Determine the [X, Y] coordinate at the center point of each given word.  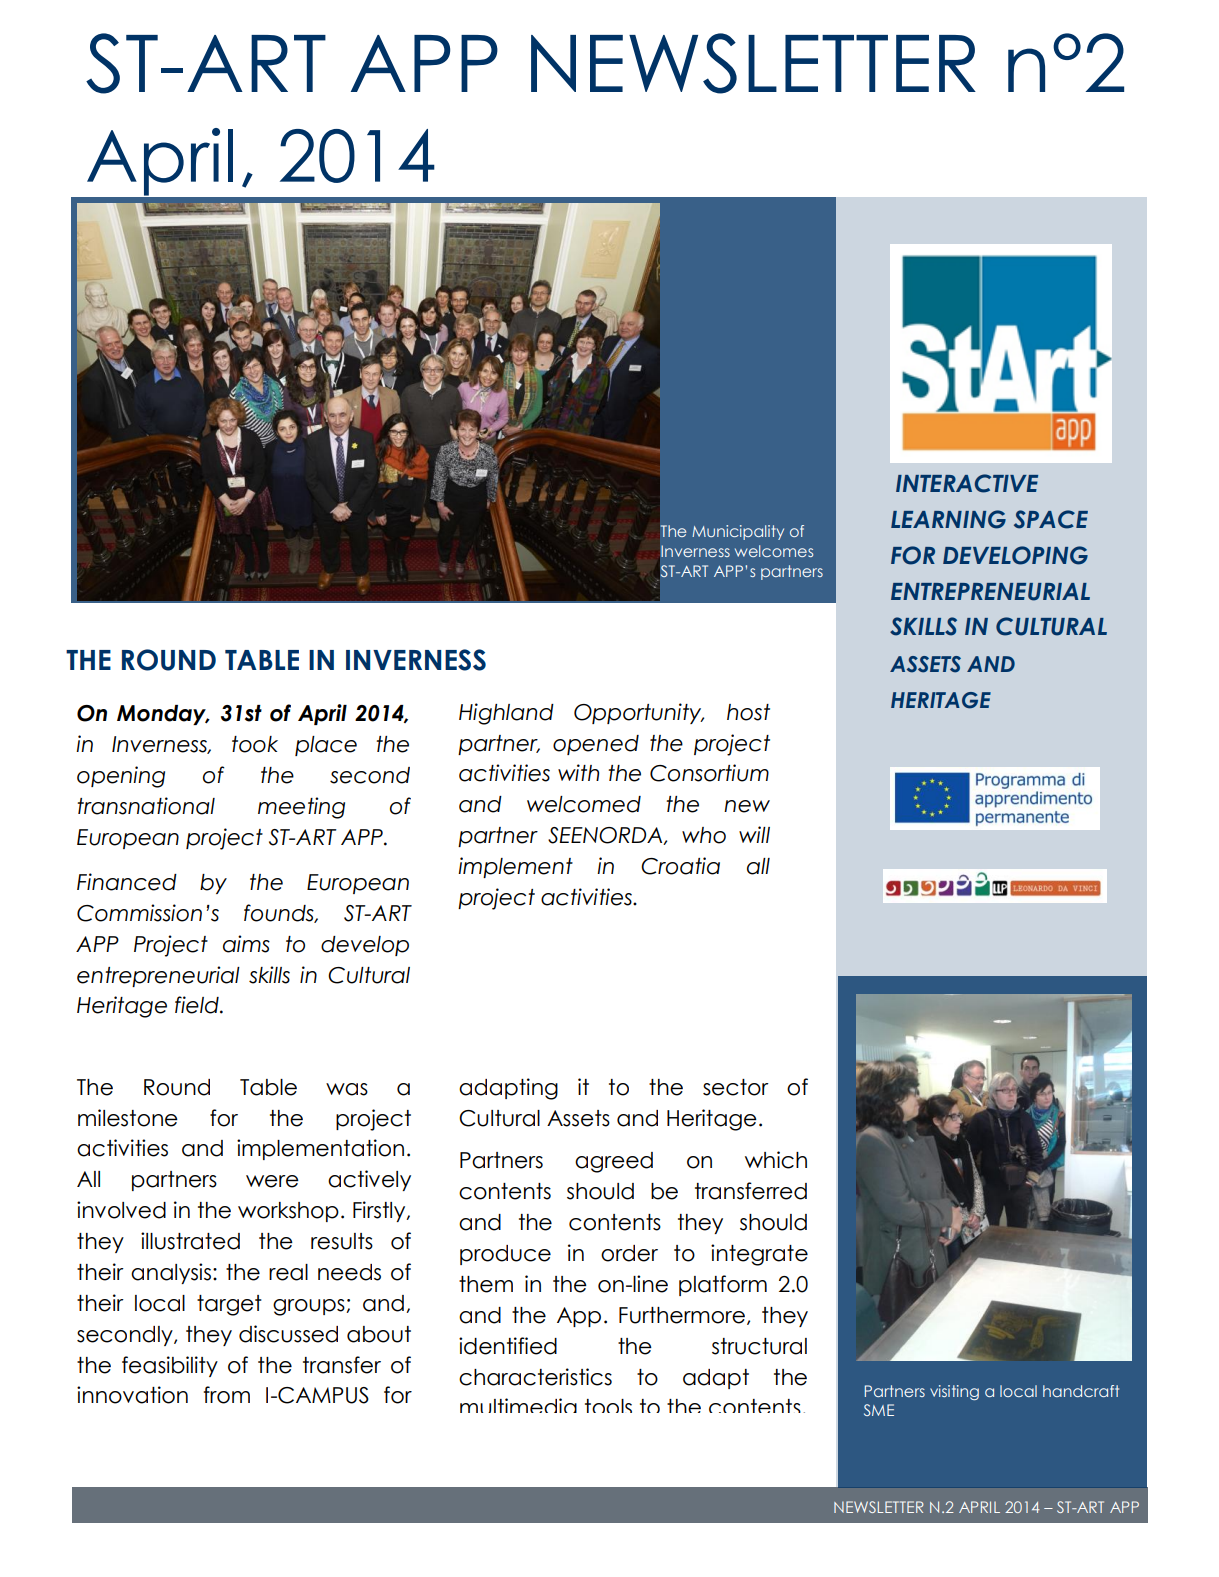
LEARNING [948, 519]
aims [246, 944]
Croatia [680, 866]
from [227, 1395]
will [754, 834]
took [255, 744]
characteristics [535, 1377]
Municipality [738, 532]
